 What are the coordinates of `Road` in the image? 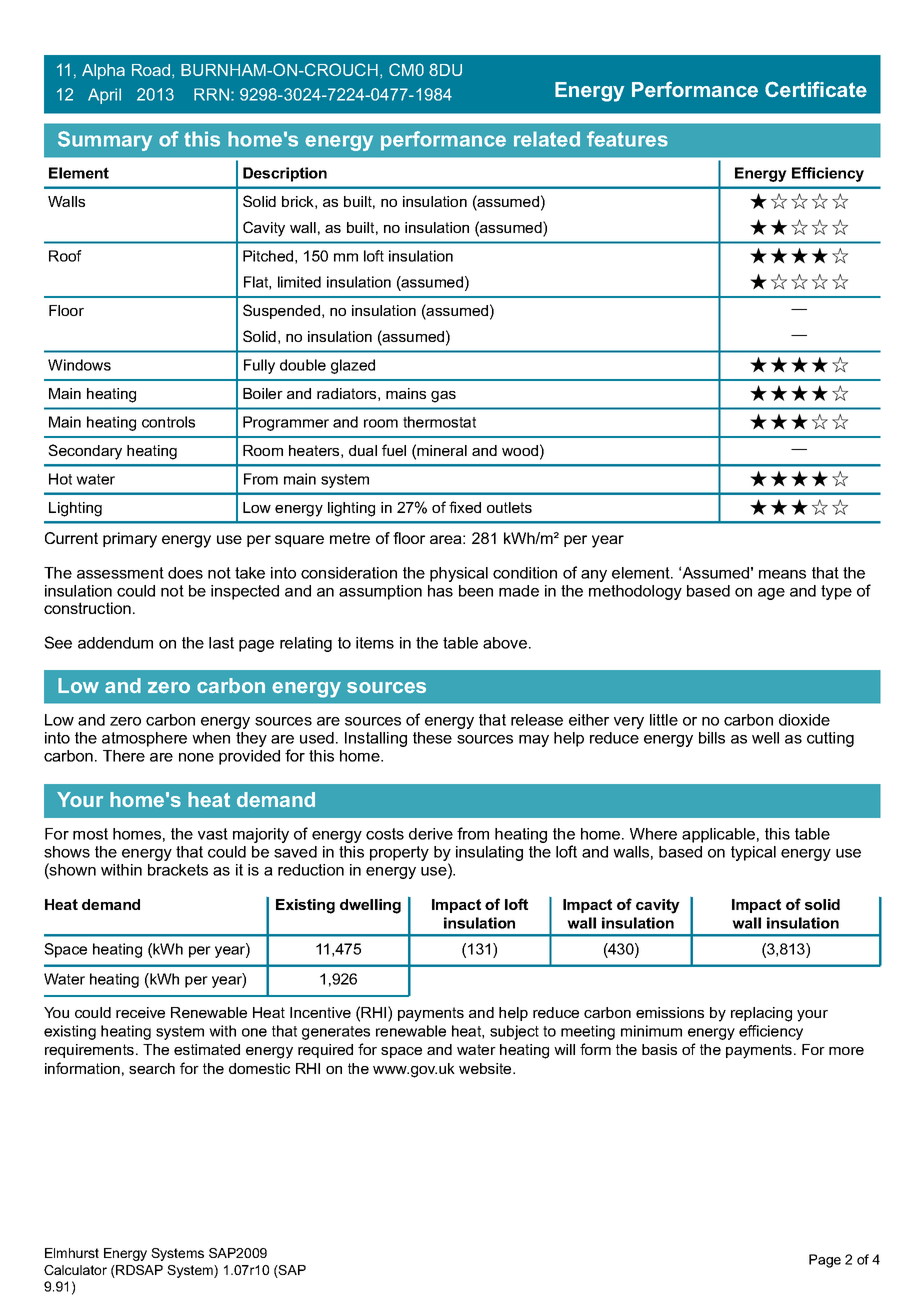 It's located at (152, 71).
